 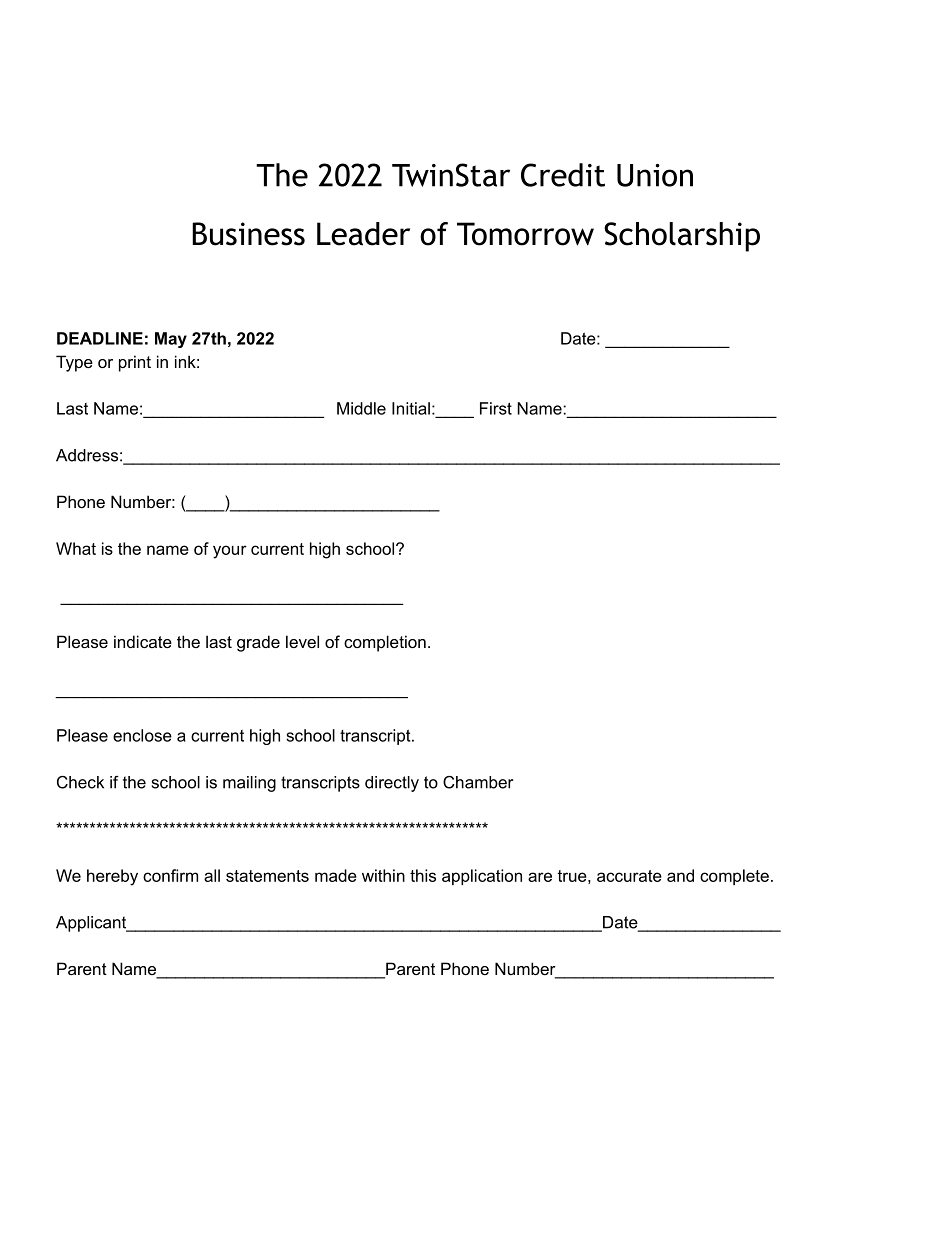 What do you see at coordinates (170, 875) in the document?
I see `confirm` at bounding box center [170, 875].
